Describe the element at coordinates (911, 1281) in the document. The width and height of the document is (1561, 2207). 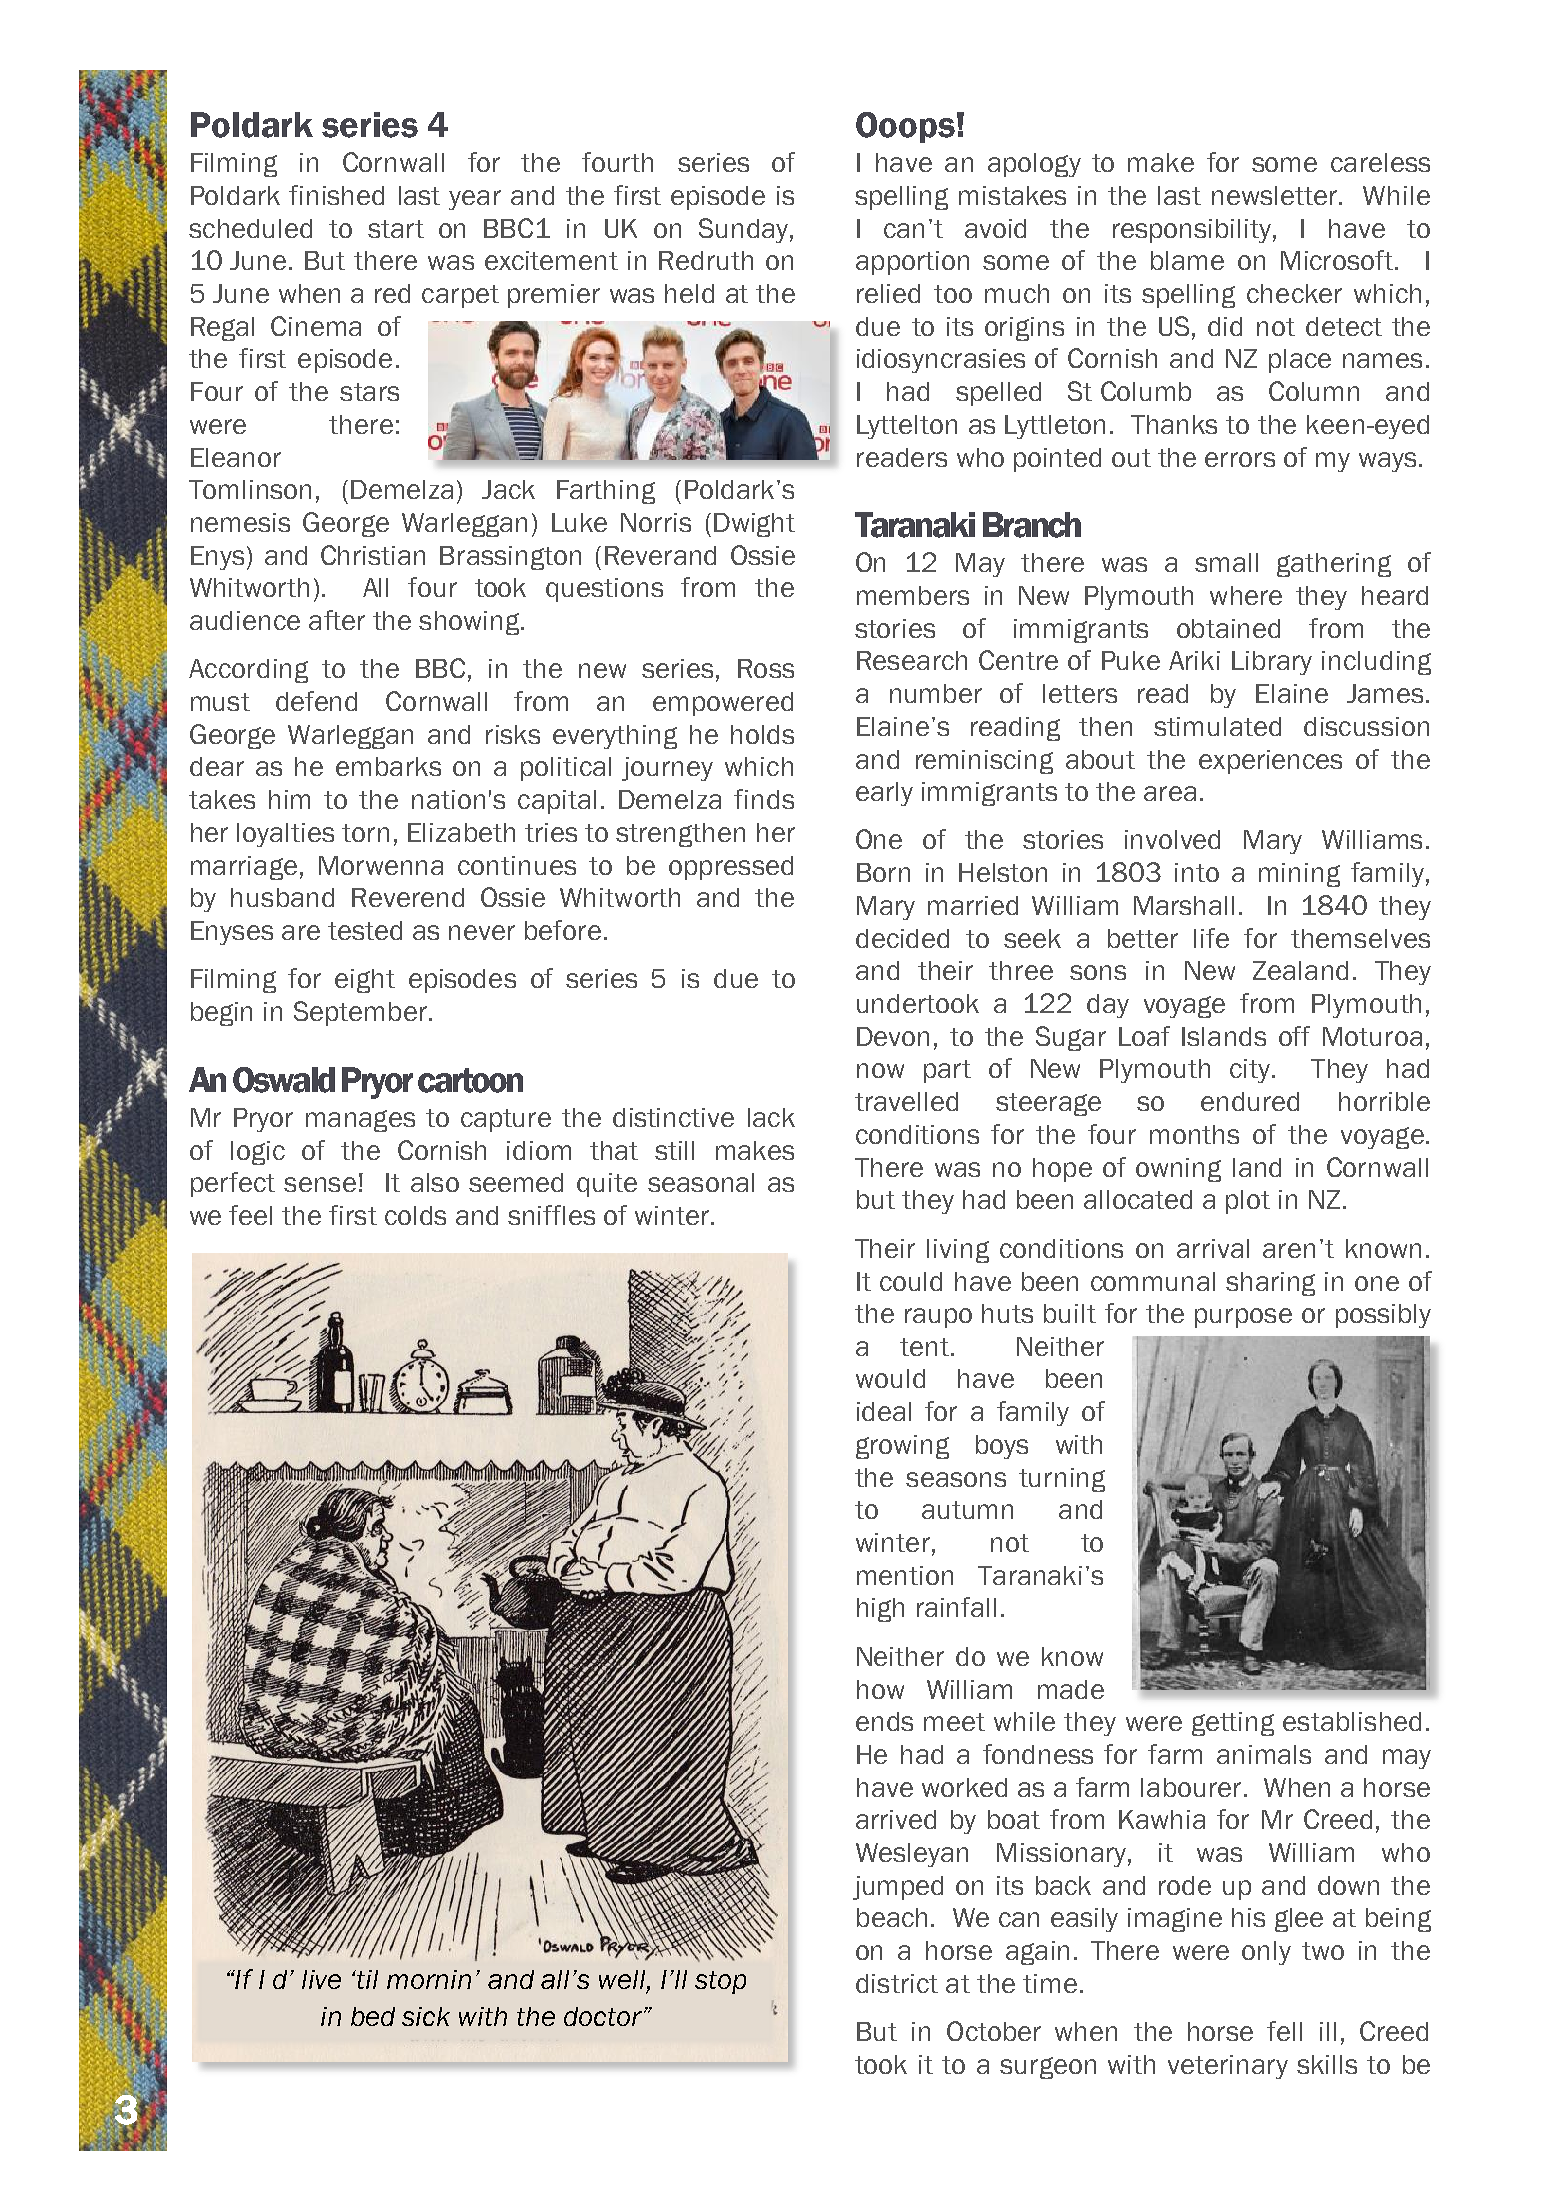
I see `could` at that location.
